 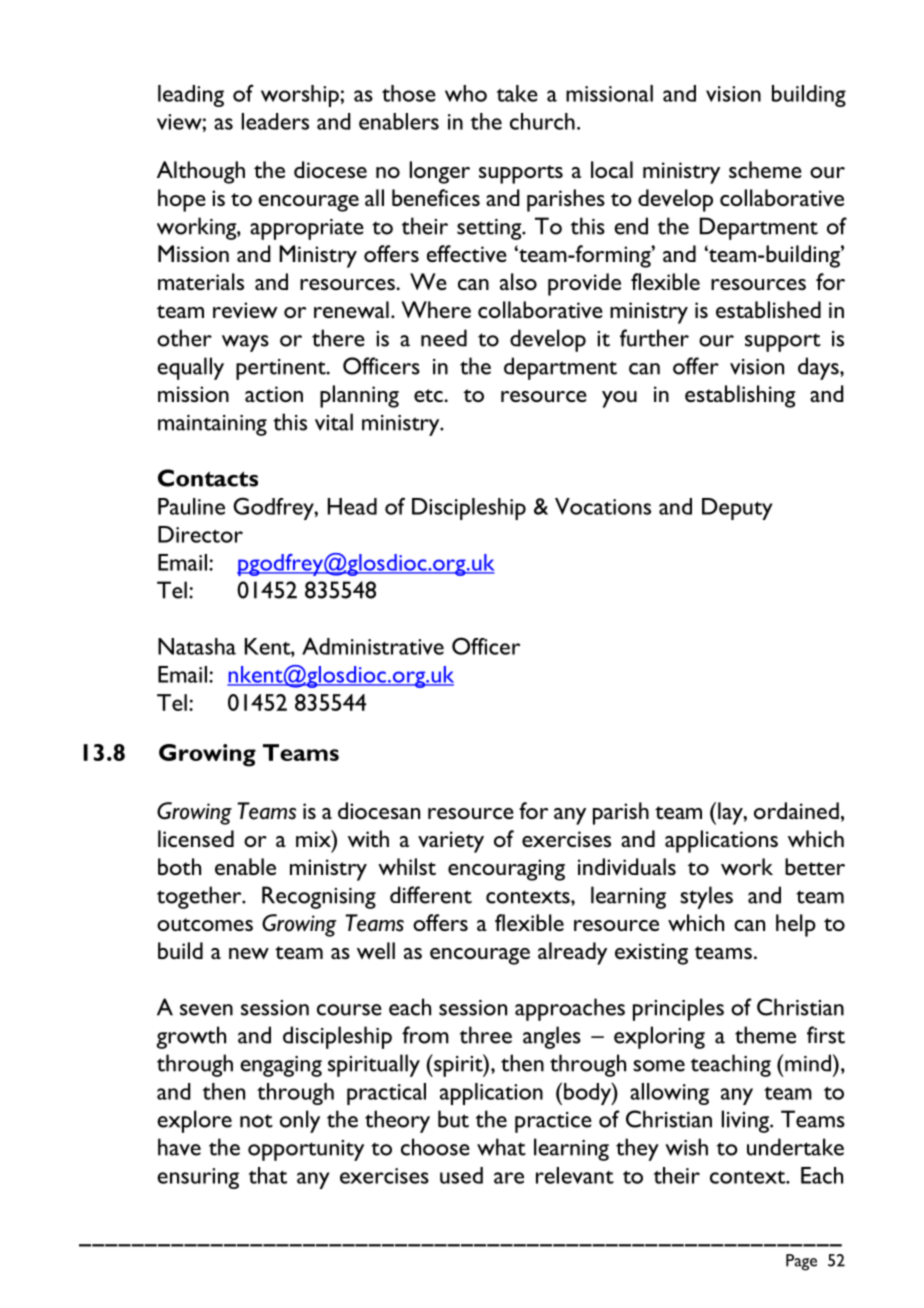 I want to click on Page, so click(x=801, y=1262).
